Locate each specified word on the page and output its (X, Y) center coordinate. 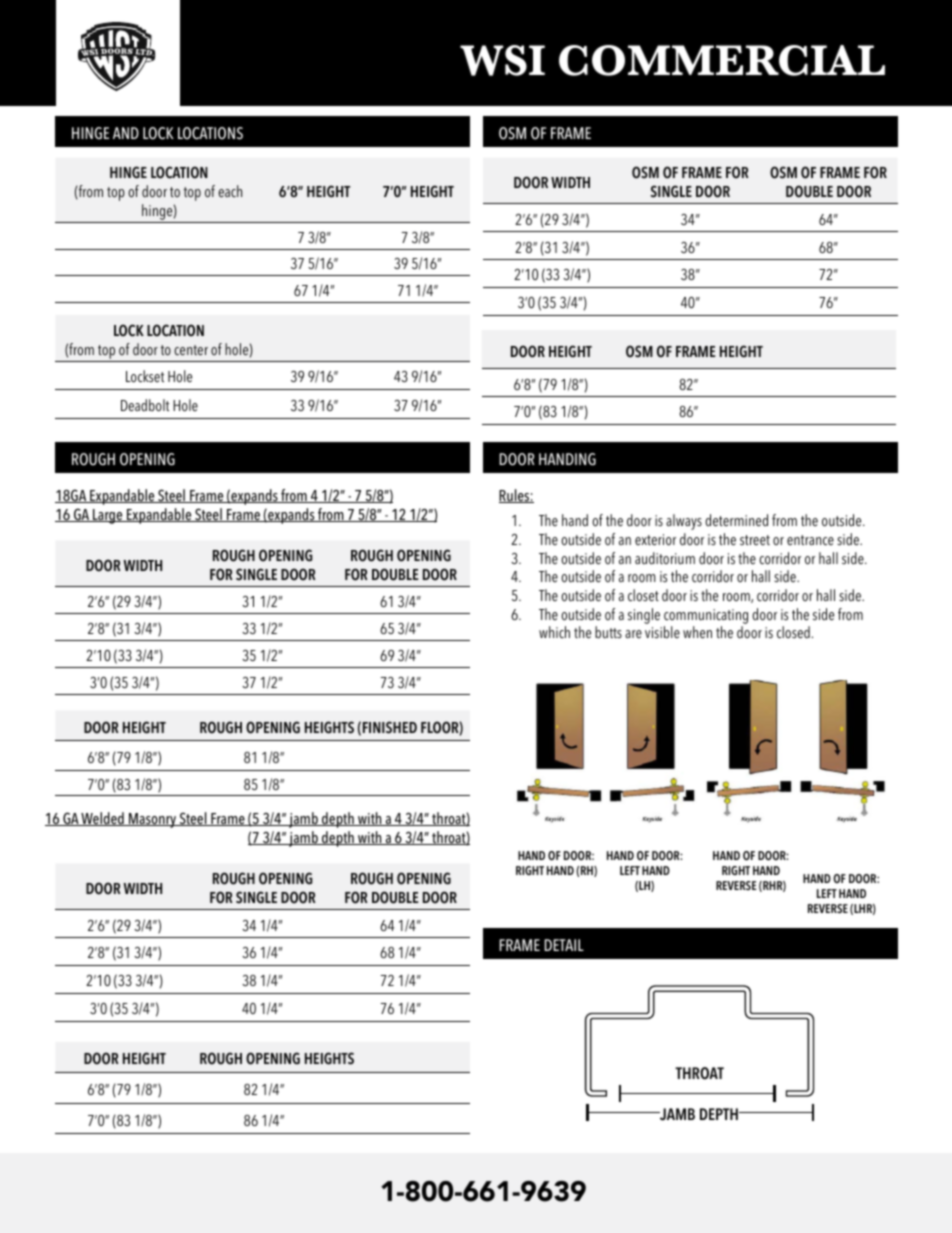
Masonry (152, 820)
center (191, 350)
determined (736, 520)
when (697, 632)
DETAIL (564, 945)
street (755, 540)
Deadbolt (145, 405)
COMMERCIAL (722, 60)
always (684, 522)
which (554, 632)
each (230, 191)
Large (108, 516)
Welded (103, 819)
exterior (655, 540)
